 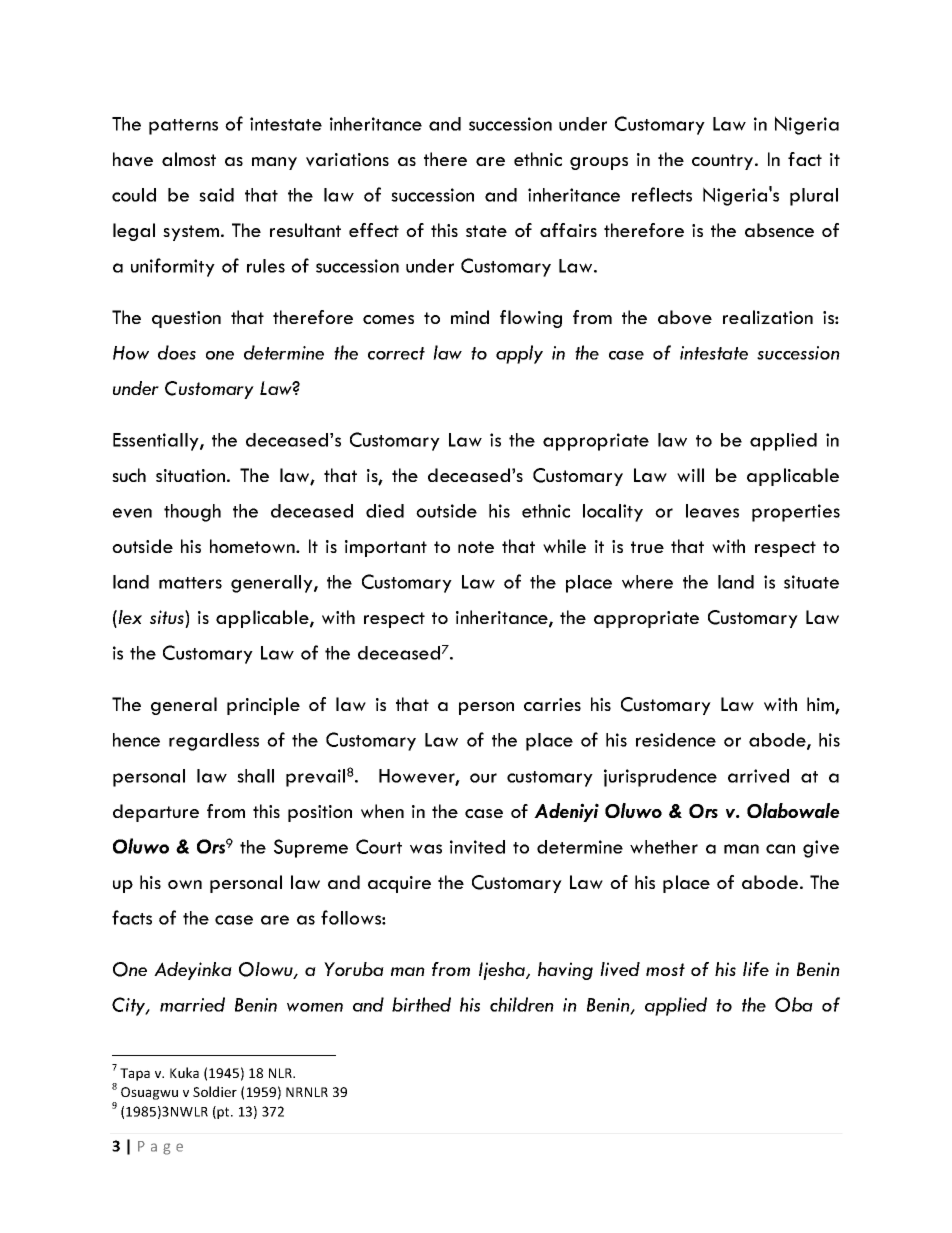 I want to click on children, so click(x=522, y=1004).
